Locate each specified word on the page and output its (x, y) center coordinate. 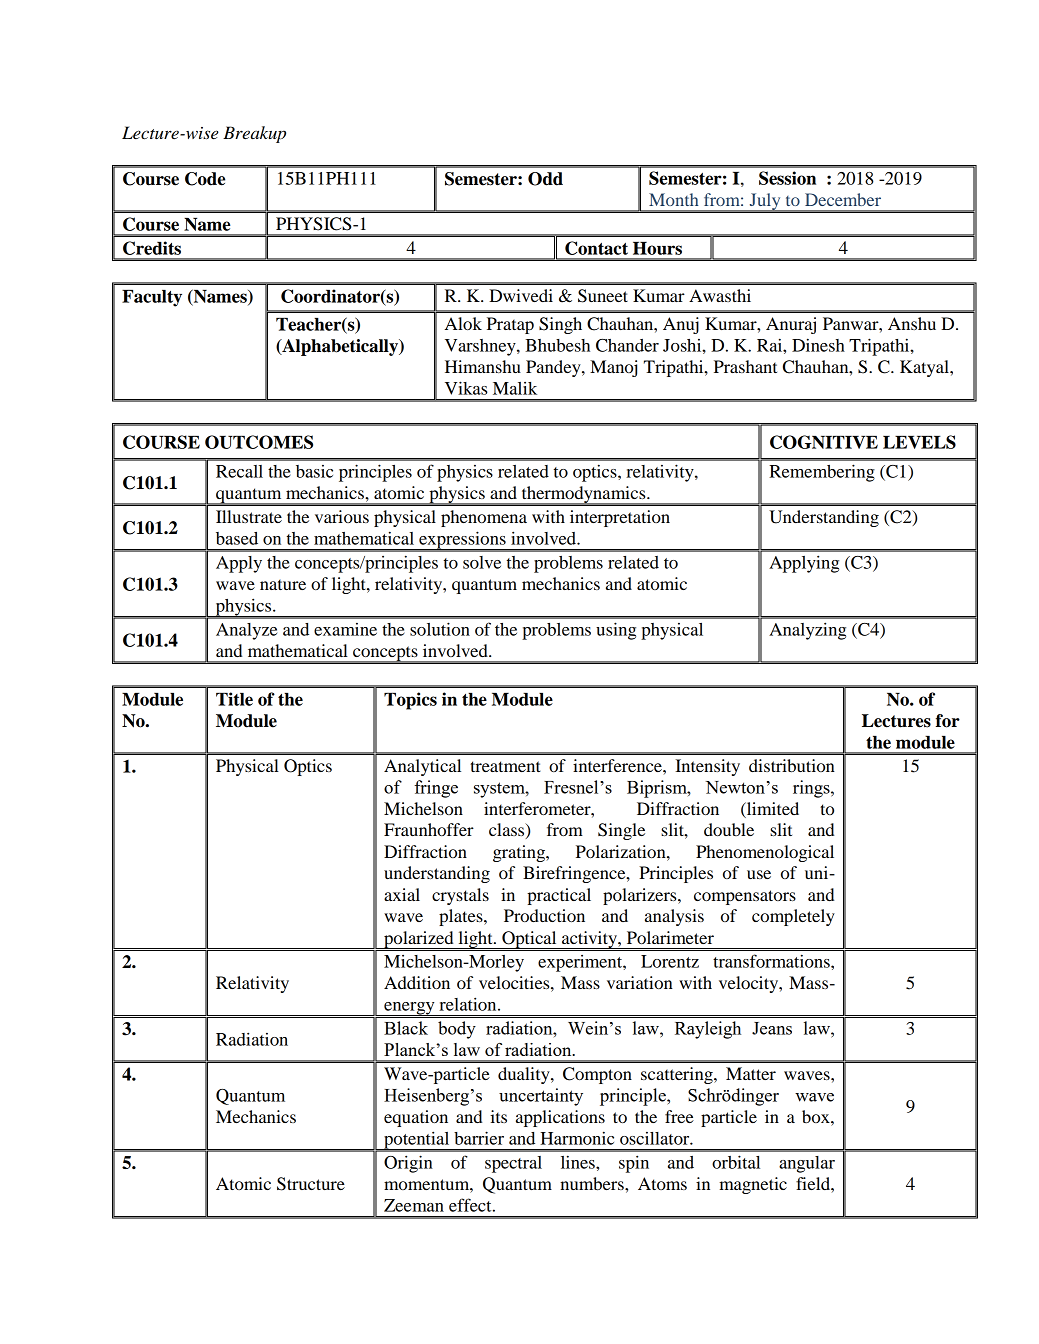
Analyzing (807, 631)
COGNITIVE (824, 442)
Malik (515, 388)
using (616, 631)
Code (205, 179)
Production (544, 915)
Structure (311, 1184)
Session (787, 178)
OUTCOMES (259, 442)
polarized (419, 940)
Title (234, 699)
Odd (545, 179)
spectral (513, 1164)
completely (793, 917)
